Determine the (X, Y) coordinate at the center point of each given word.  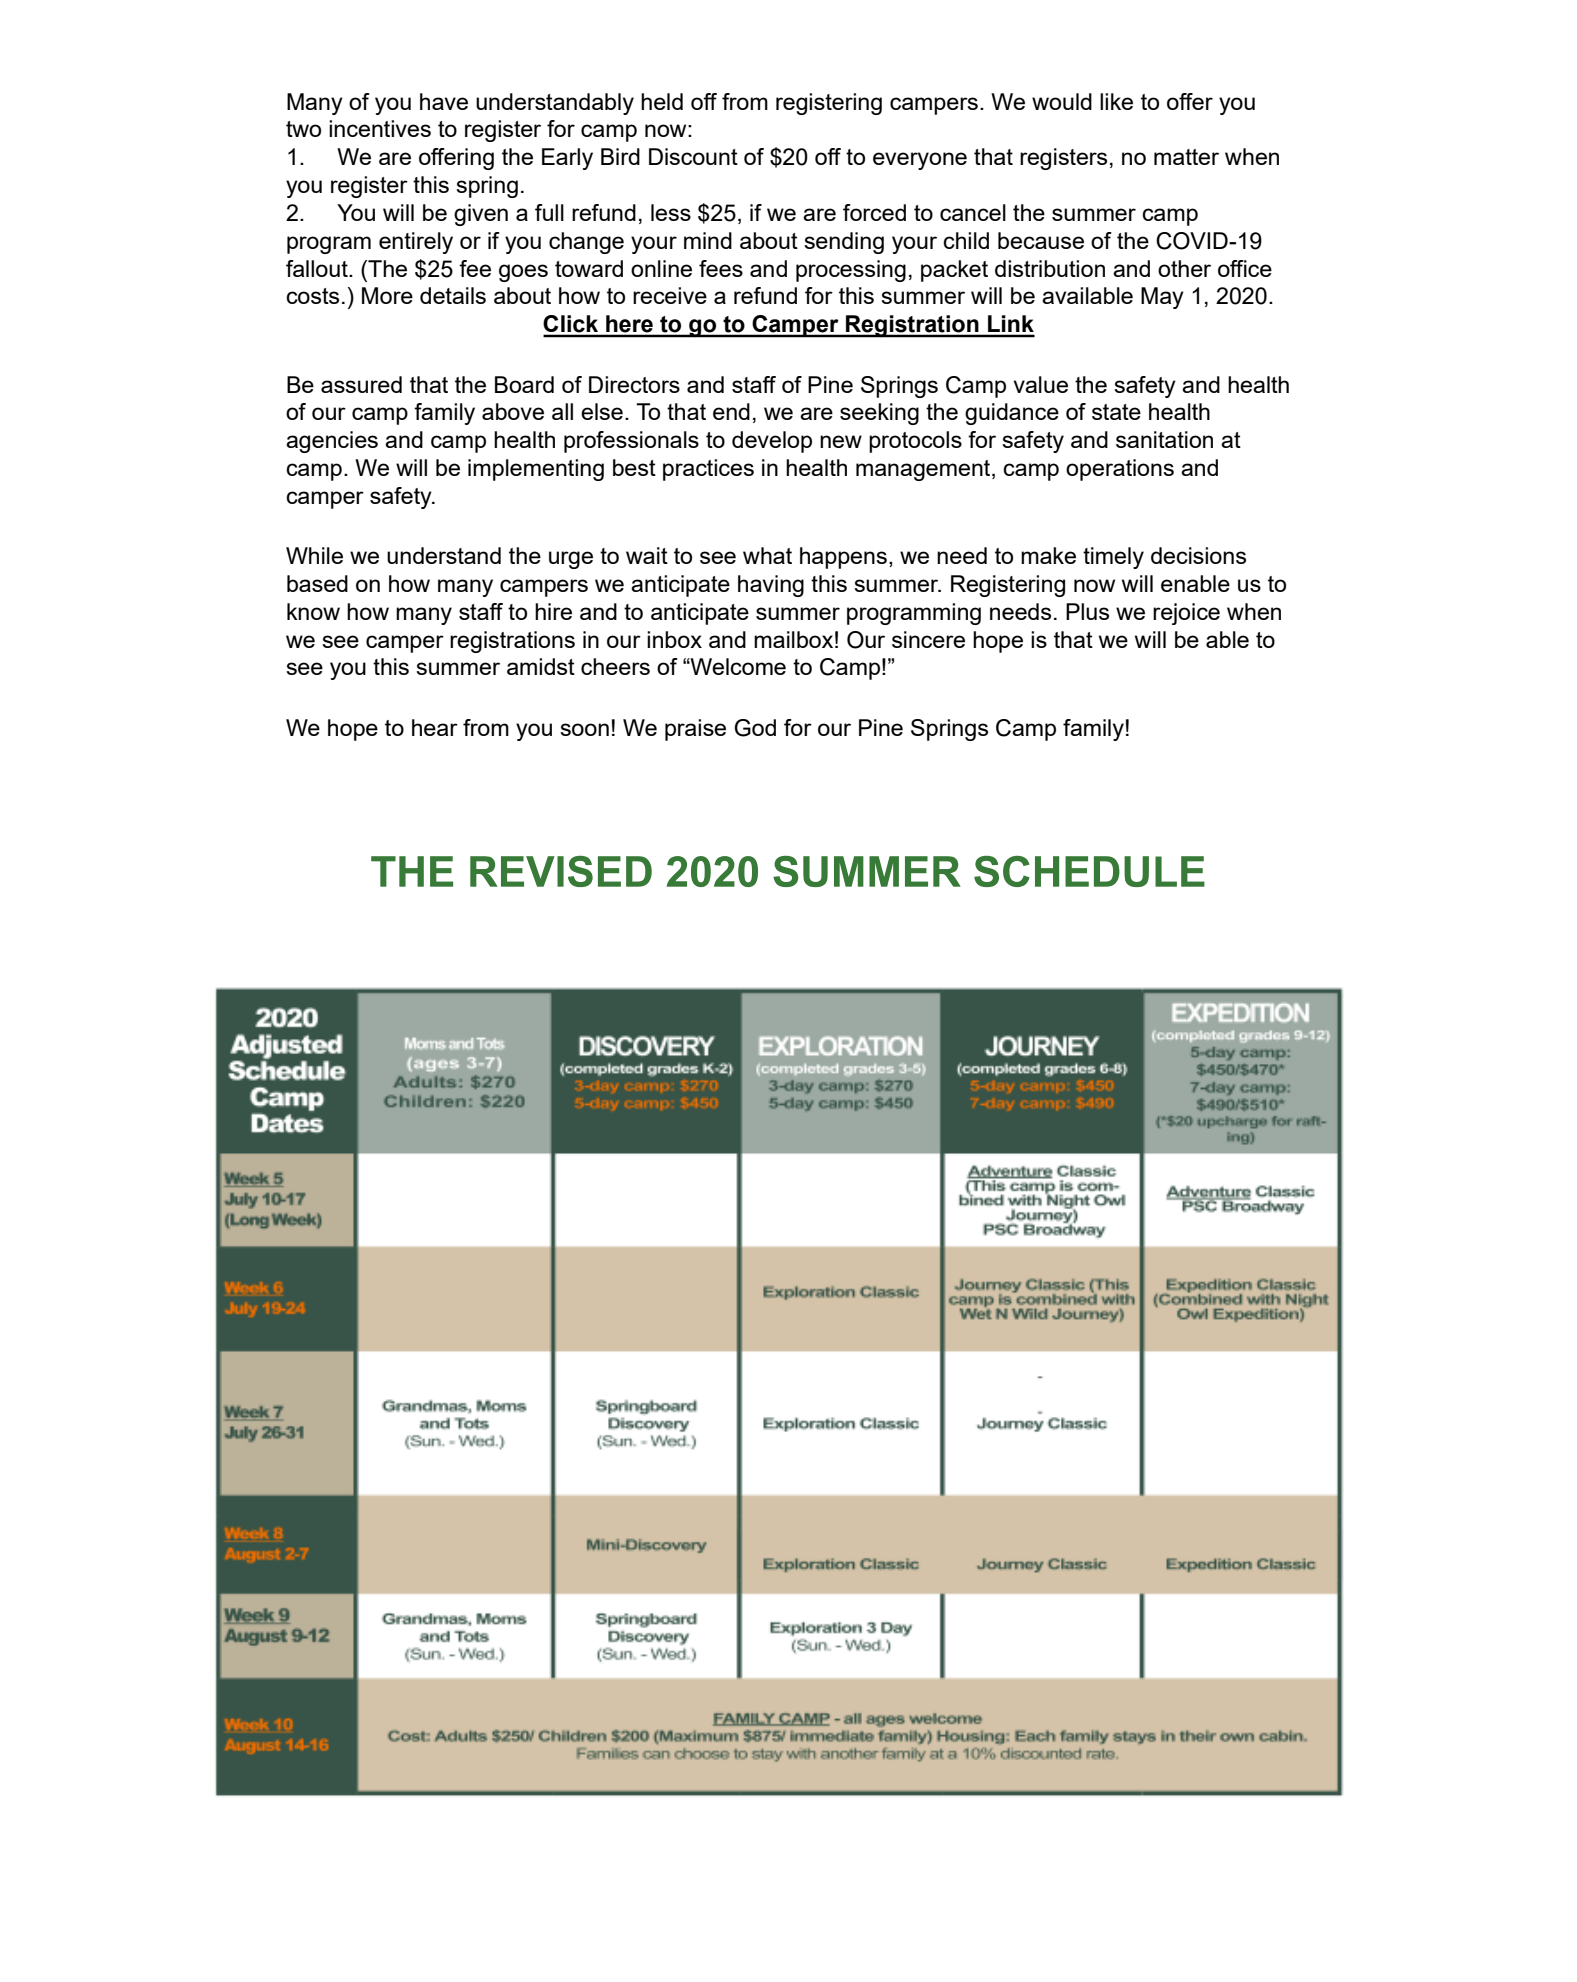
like (1116, 101)
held (662, 101)
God (755, 728)
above (513, 411)
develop (772, 442)
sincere (928, 639)
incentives (380, 128)
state (1116, 412)
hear (435, 727)
